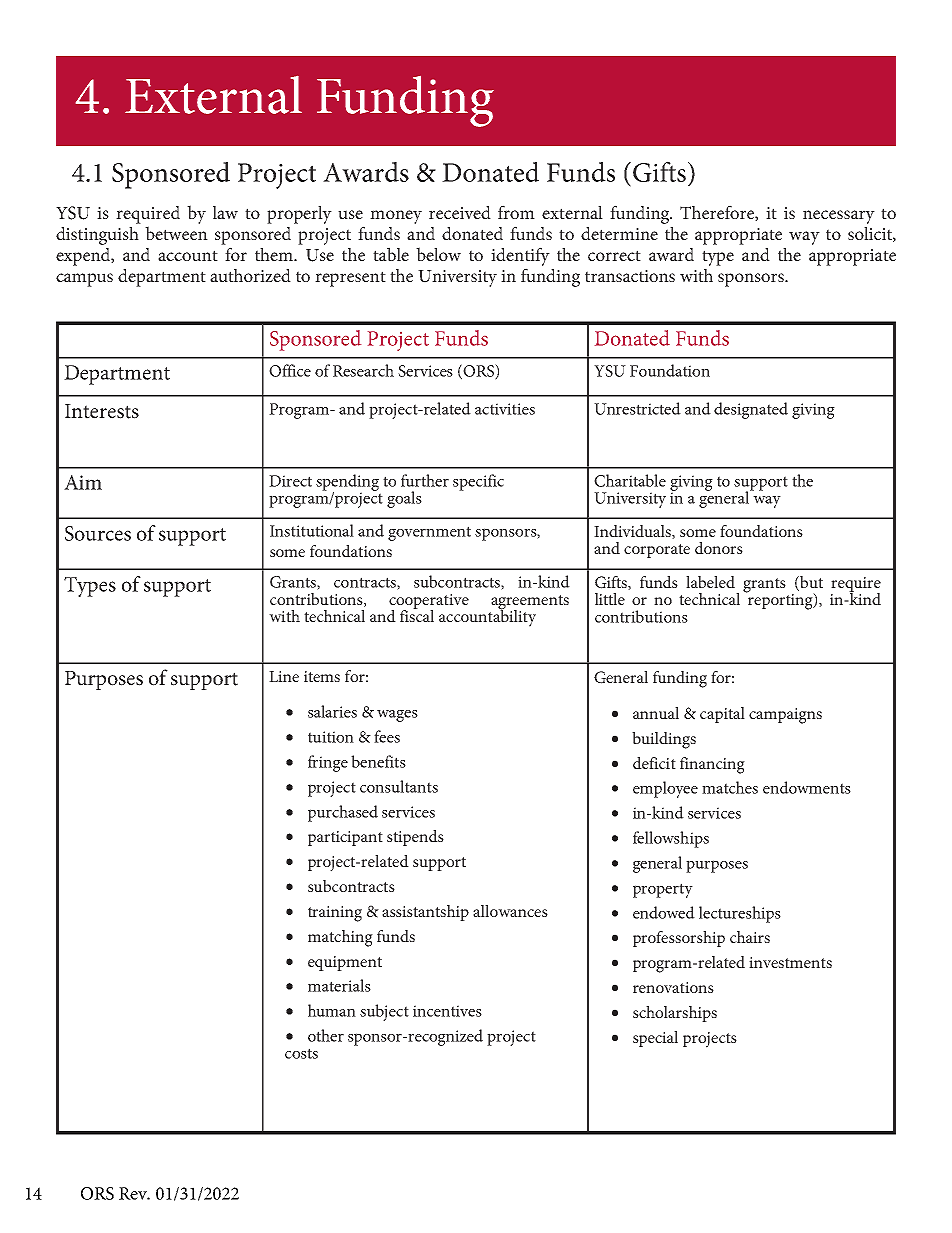 The width and height of the screenshot is (952, 1233). I want to click on wages, so click(397, 716).
